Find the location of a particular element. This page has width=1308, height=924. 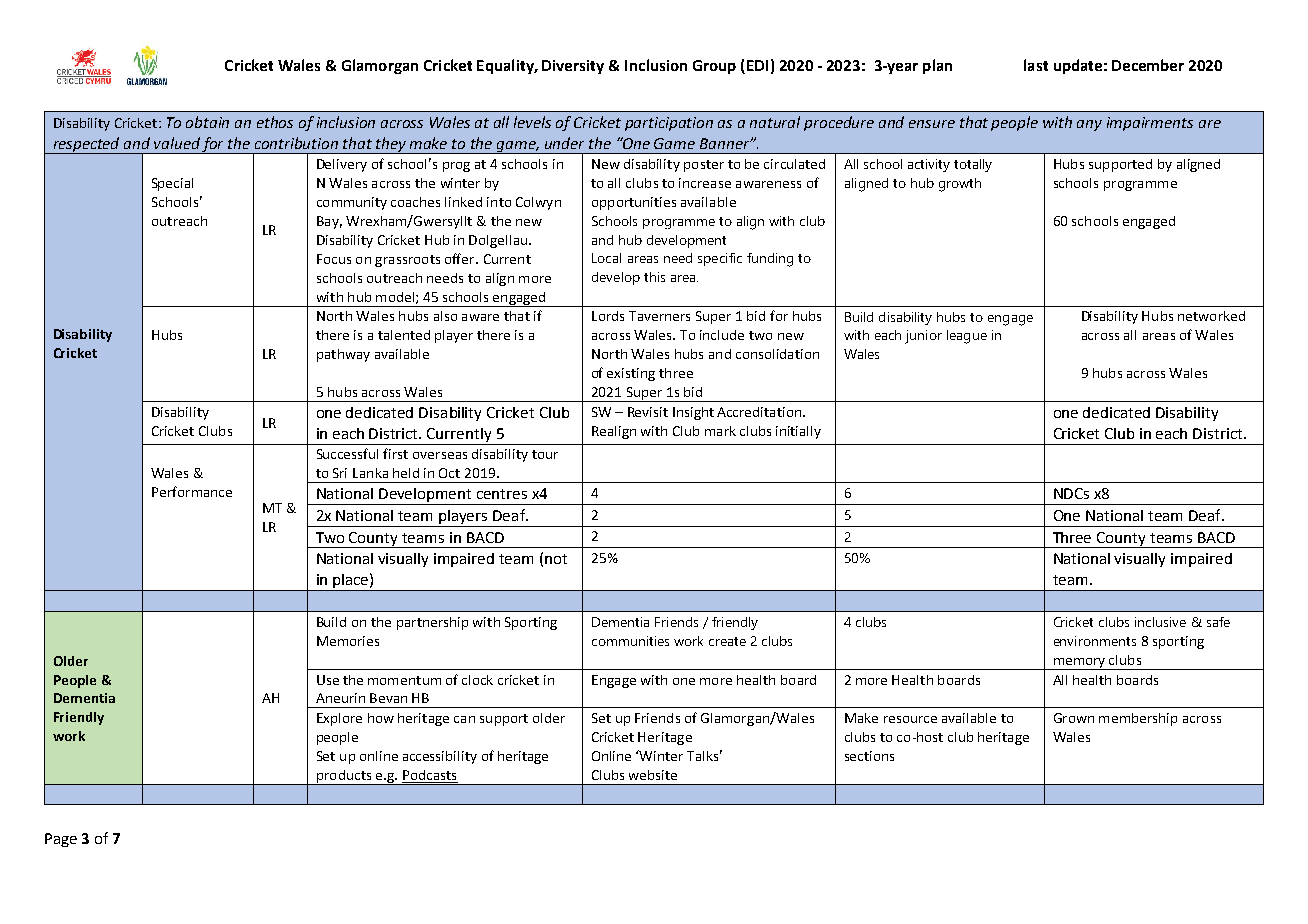

website is located at coordinates (653, 775).
